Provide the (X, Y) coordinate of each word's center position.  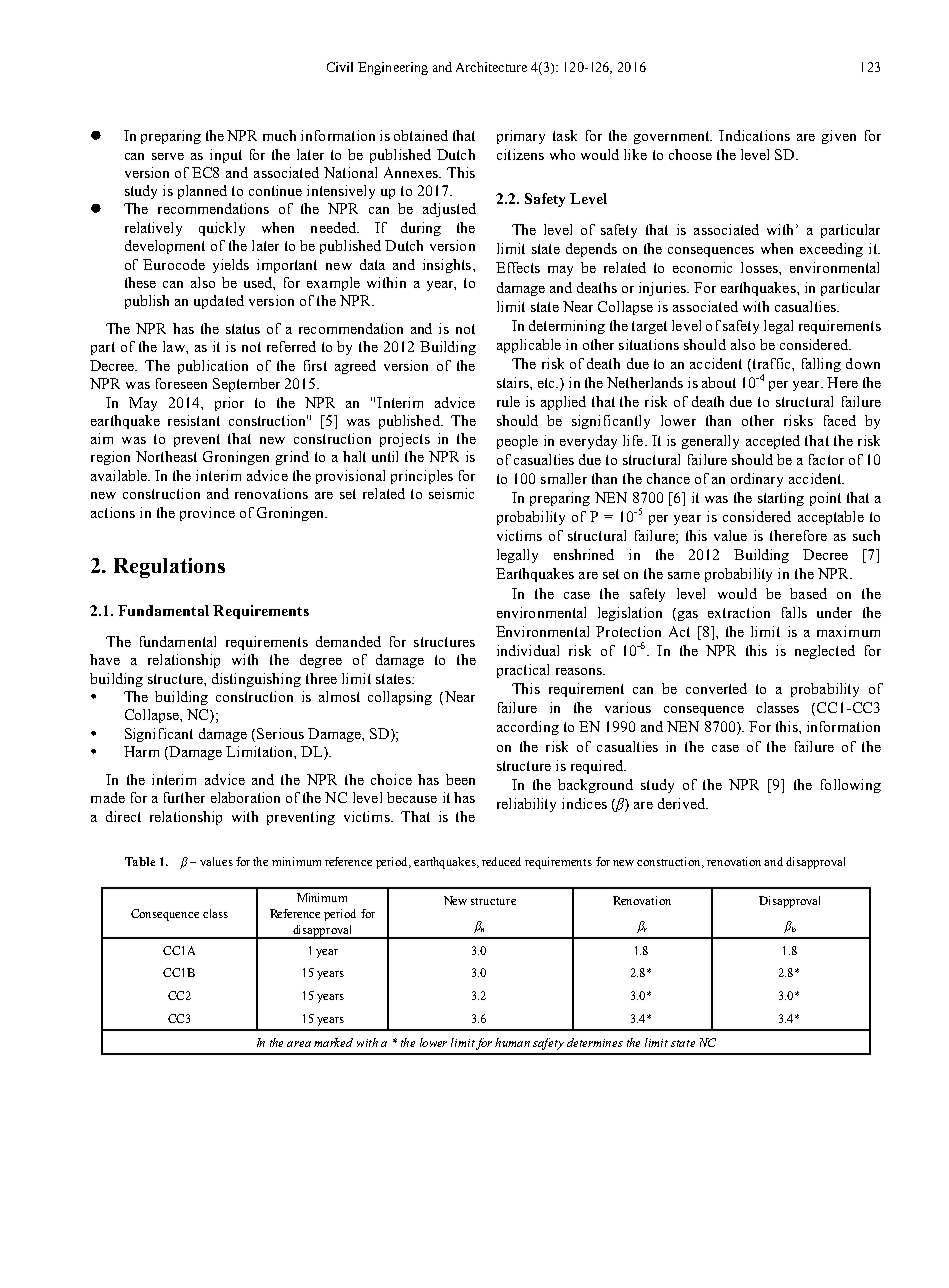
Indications (754, 135)
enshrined (584, 554)
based (808, 593)
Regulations (169, 568)
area (299, 1044)
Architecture (491, 67)
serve (168, 156)
